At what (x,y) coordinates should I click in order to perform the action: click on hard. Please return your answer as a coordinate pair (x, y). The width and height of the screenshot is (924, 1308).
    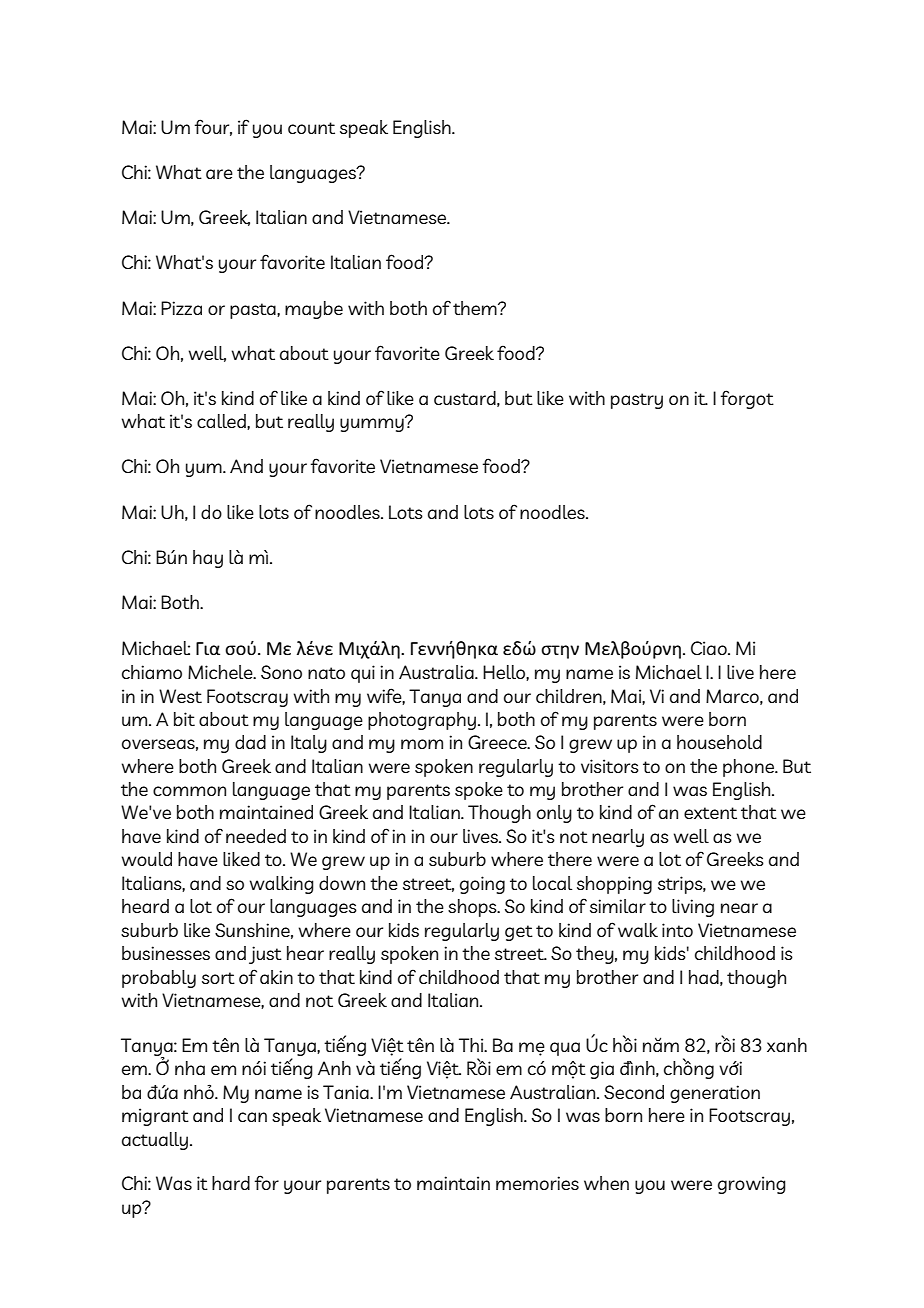
    Looking at the image, I should click on (231, 1183).
